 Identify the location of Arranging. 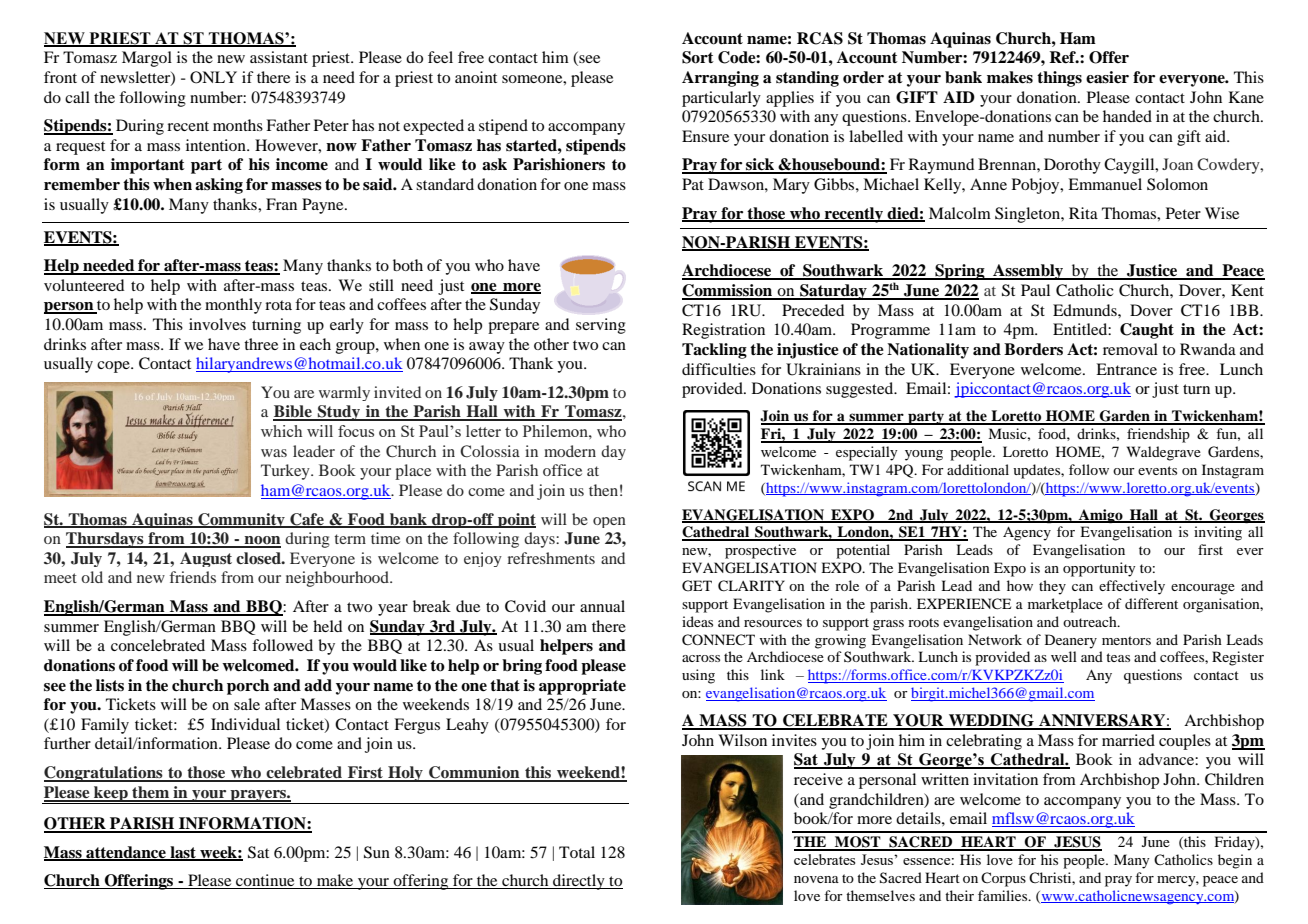
(720, 79).
